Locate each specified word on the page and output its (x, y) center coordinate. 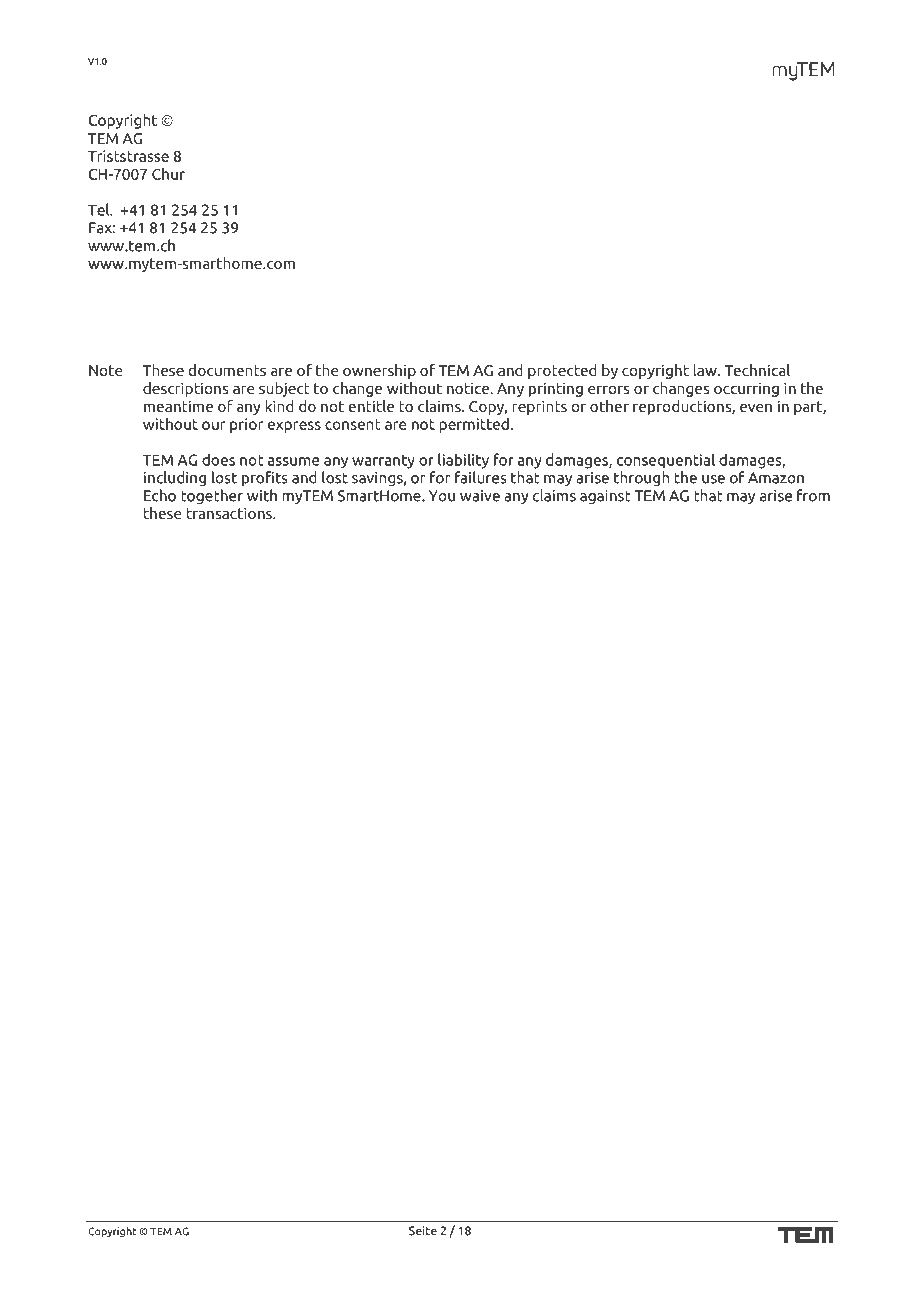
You (442, 496)
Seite (423, 1231)
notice (469, 388)
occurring (746, 389)
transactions (230, 513)
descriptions (186, 389)
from (813, 495)
